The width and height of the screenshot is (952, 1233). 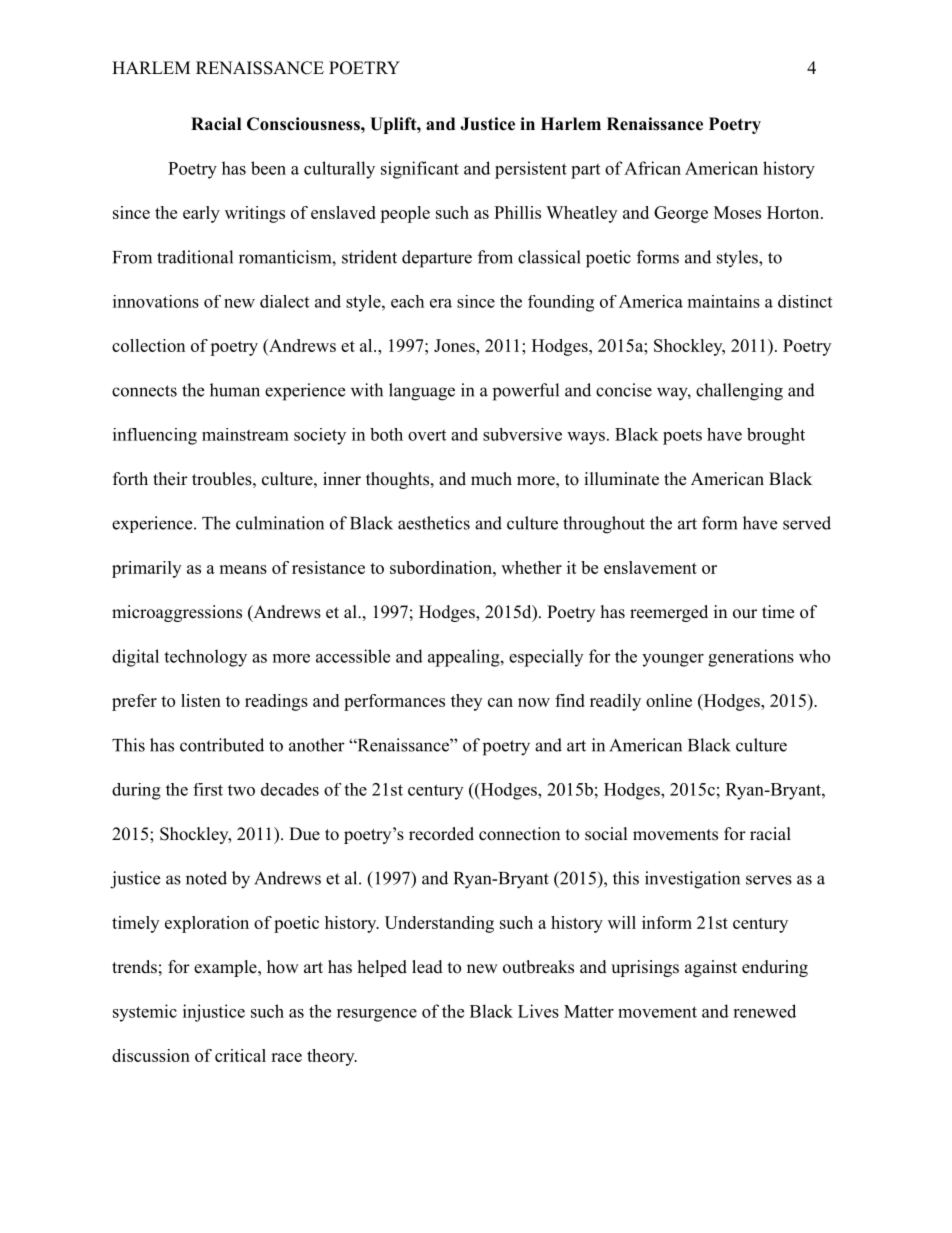 I want to click on challenging, so click(x=739, y=392).
